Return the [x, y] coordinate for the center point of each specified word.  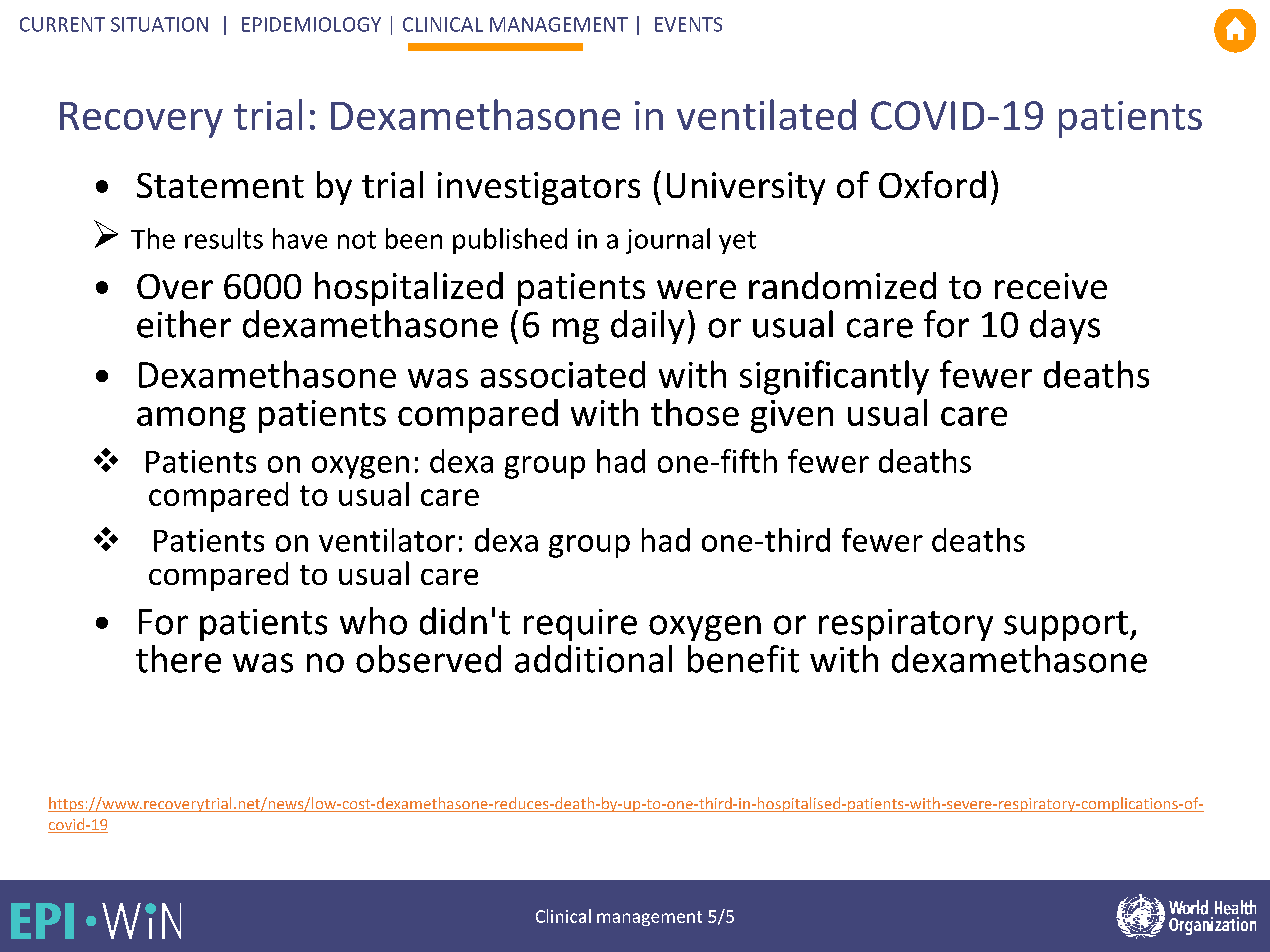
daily [648, 327]
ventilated [766, 114]
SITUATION [159, 24]
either [184, 324]
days [1065, 327]
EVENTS [688, 24]
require [580, 625]
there [178, 659]
